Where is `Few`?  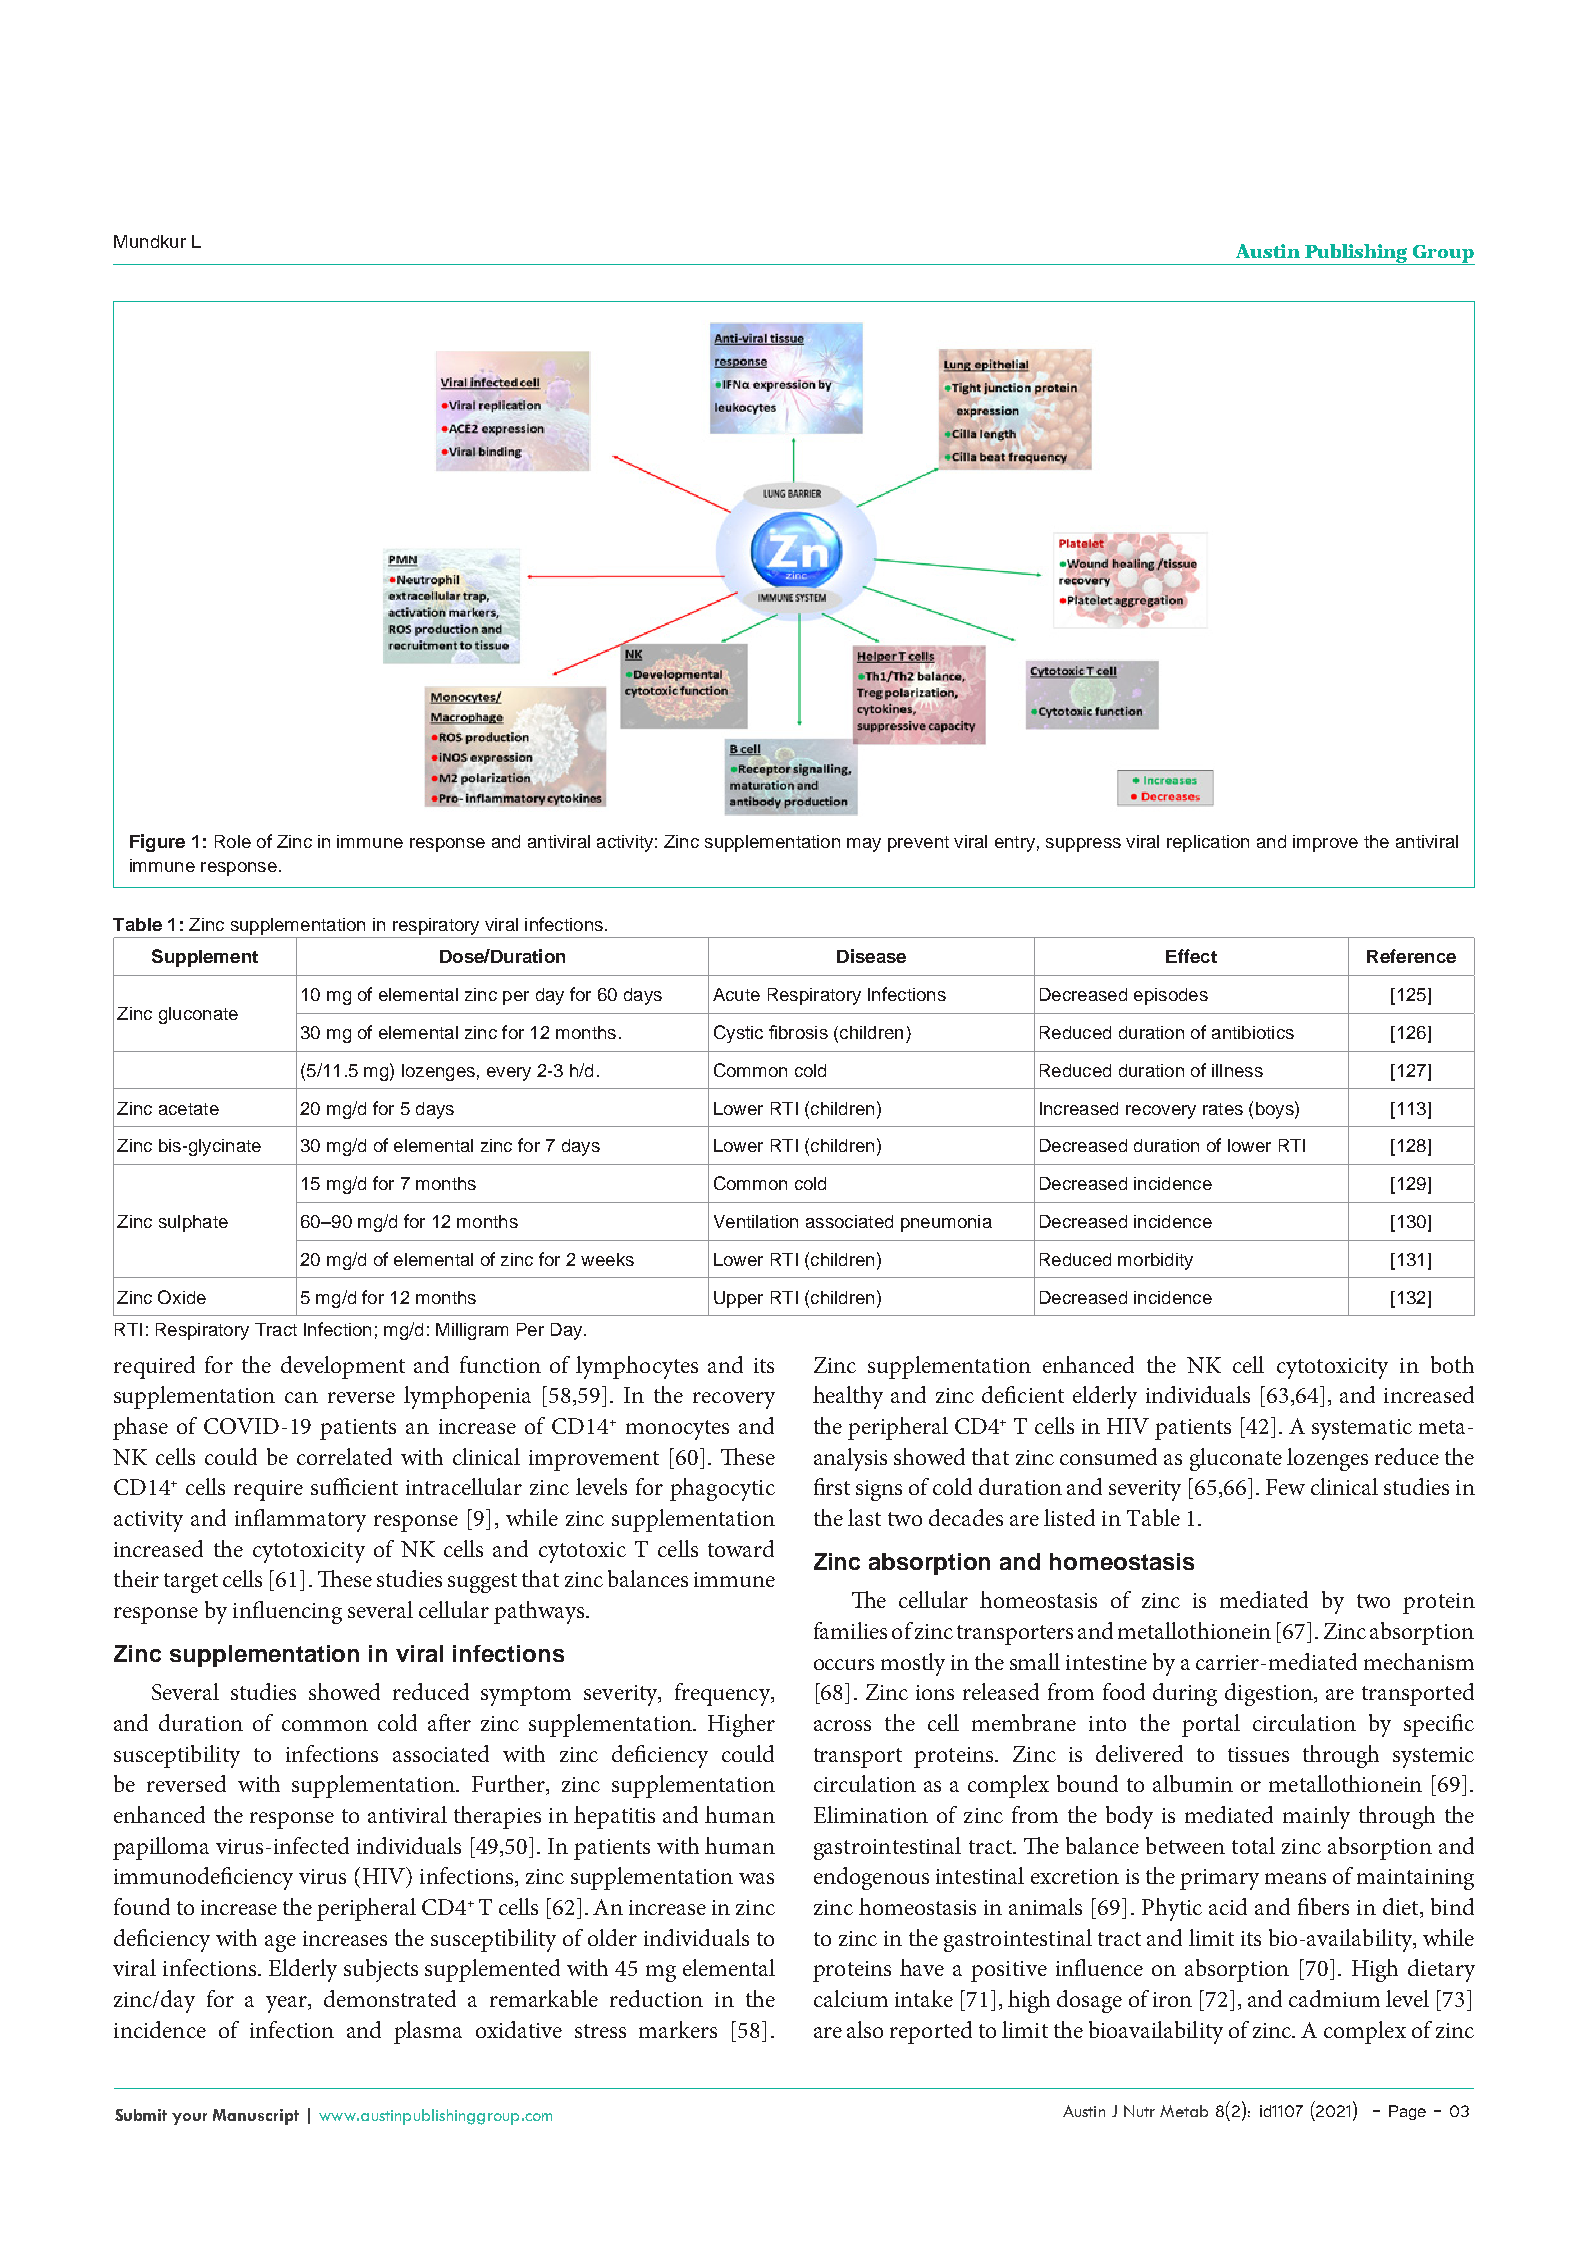
Few is located at coordinates (1285, 1487).
